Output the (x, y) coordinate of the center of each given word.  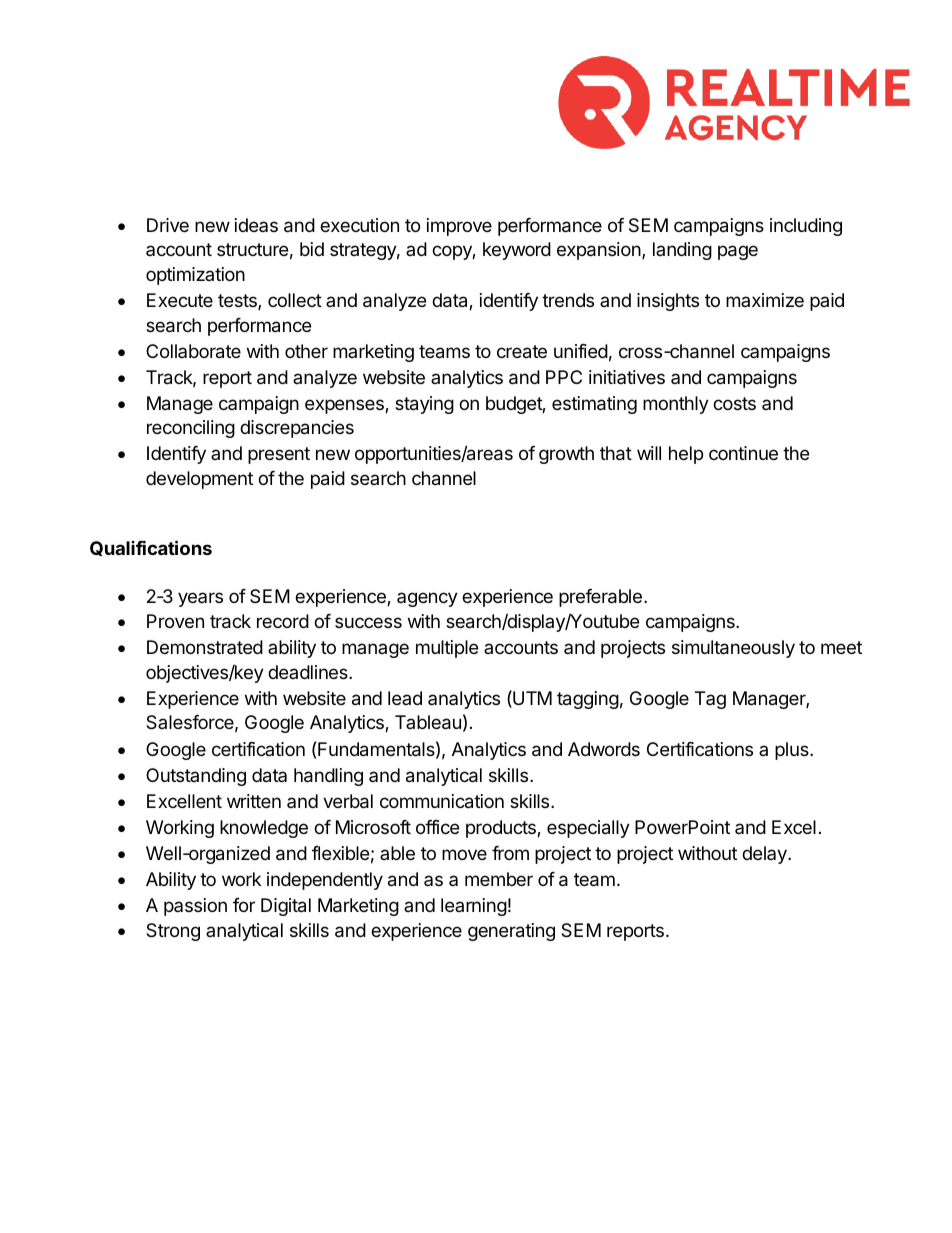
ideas (256, 225)
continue (743, 453)
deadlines (309, 672)
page (738, 252)
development (199, 480)
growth (566, 455)
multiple (447, 649)
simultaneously (733, 649)
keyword (517, 251)
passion (195, 907)
